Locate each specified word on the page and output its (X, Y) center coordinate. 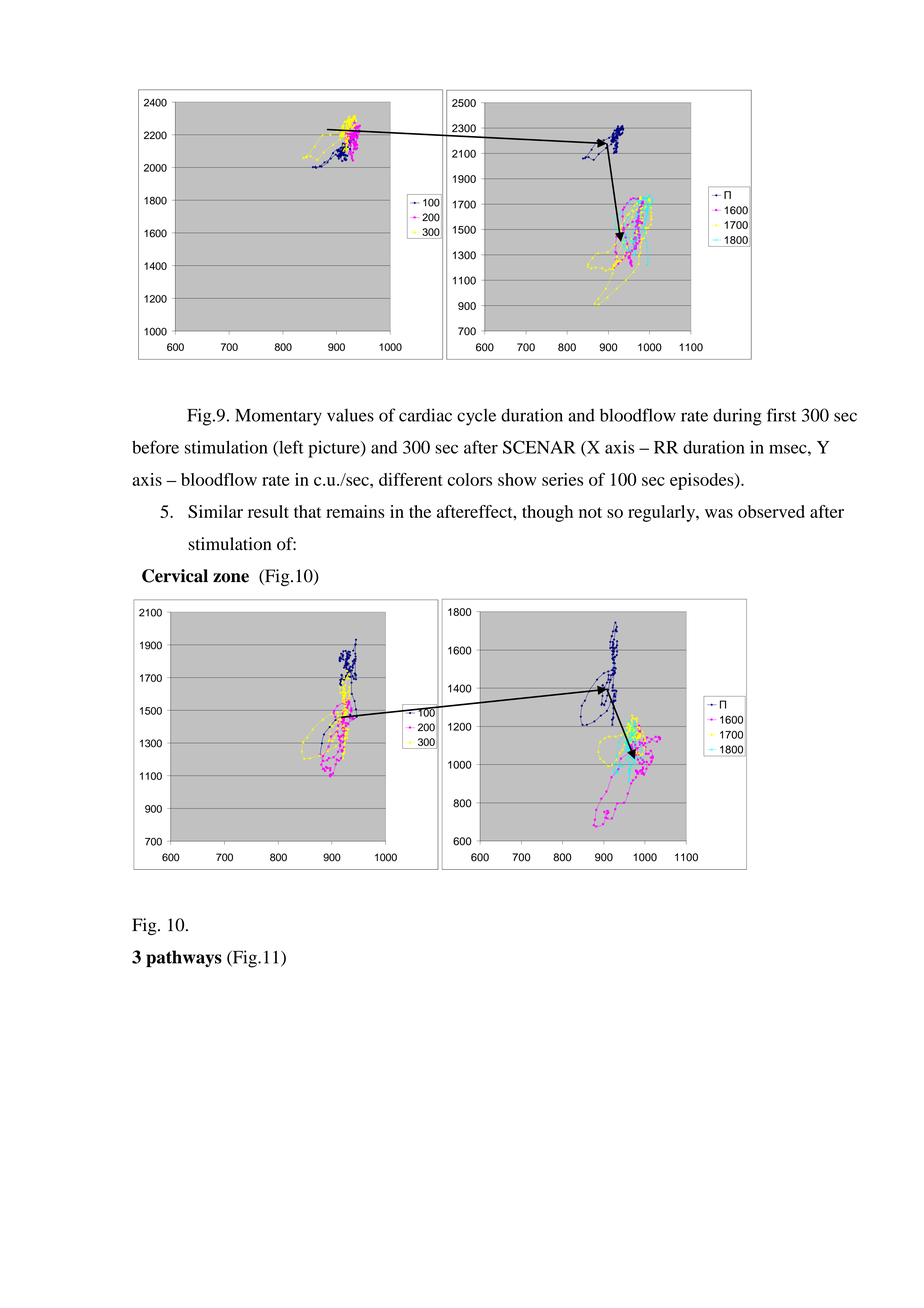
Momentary (278, 417)
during (737, 417)
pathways (184, 959)
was (719, 513)
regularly (662, 513)
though (547, 513)
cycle (476, 417)
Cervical (175, 576)
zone (231, 578)
